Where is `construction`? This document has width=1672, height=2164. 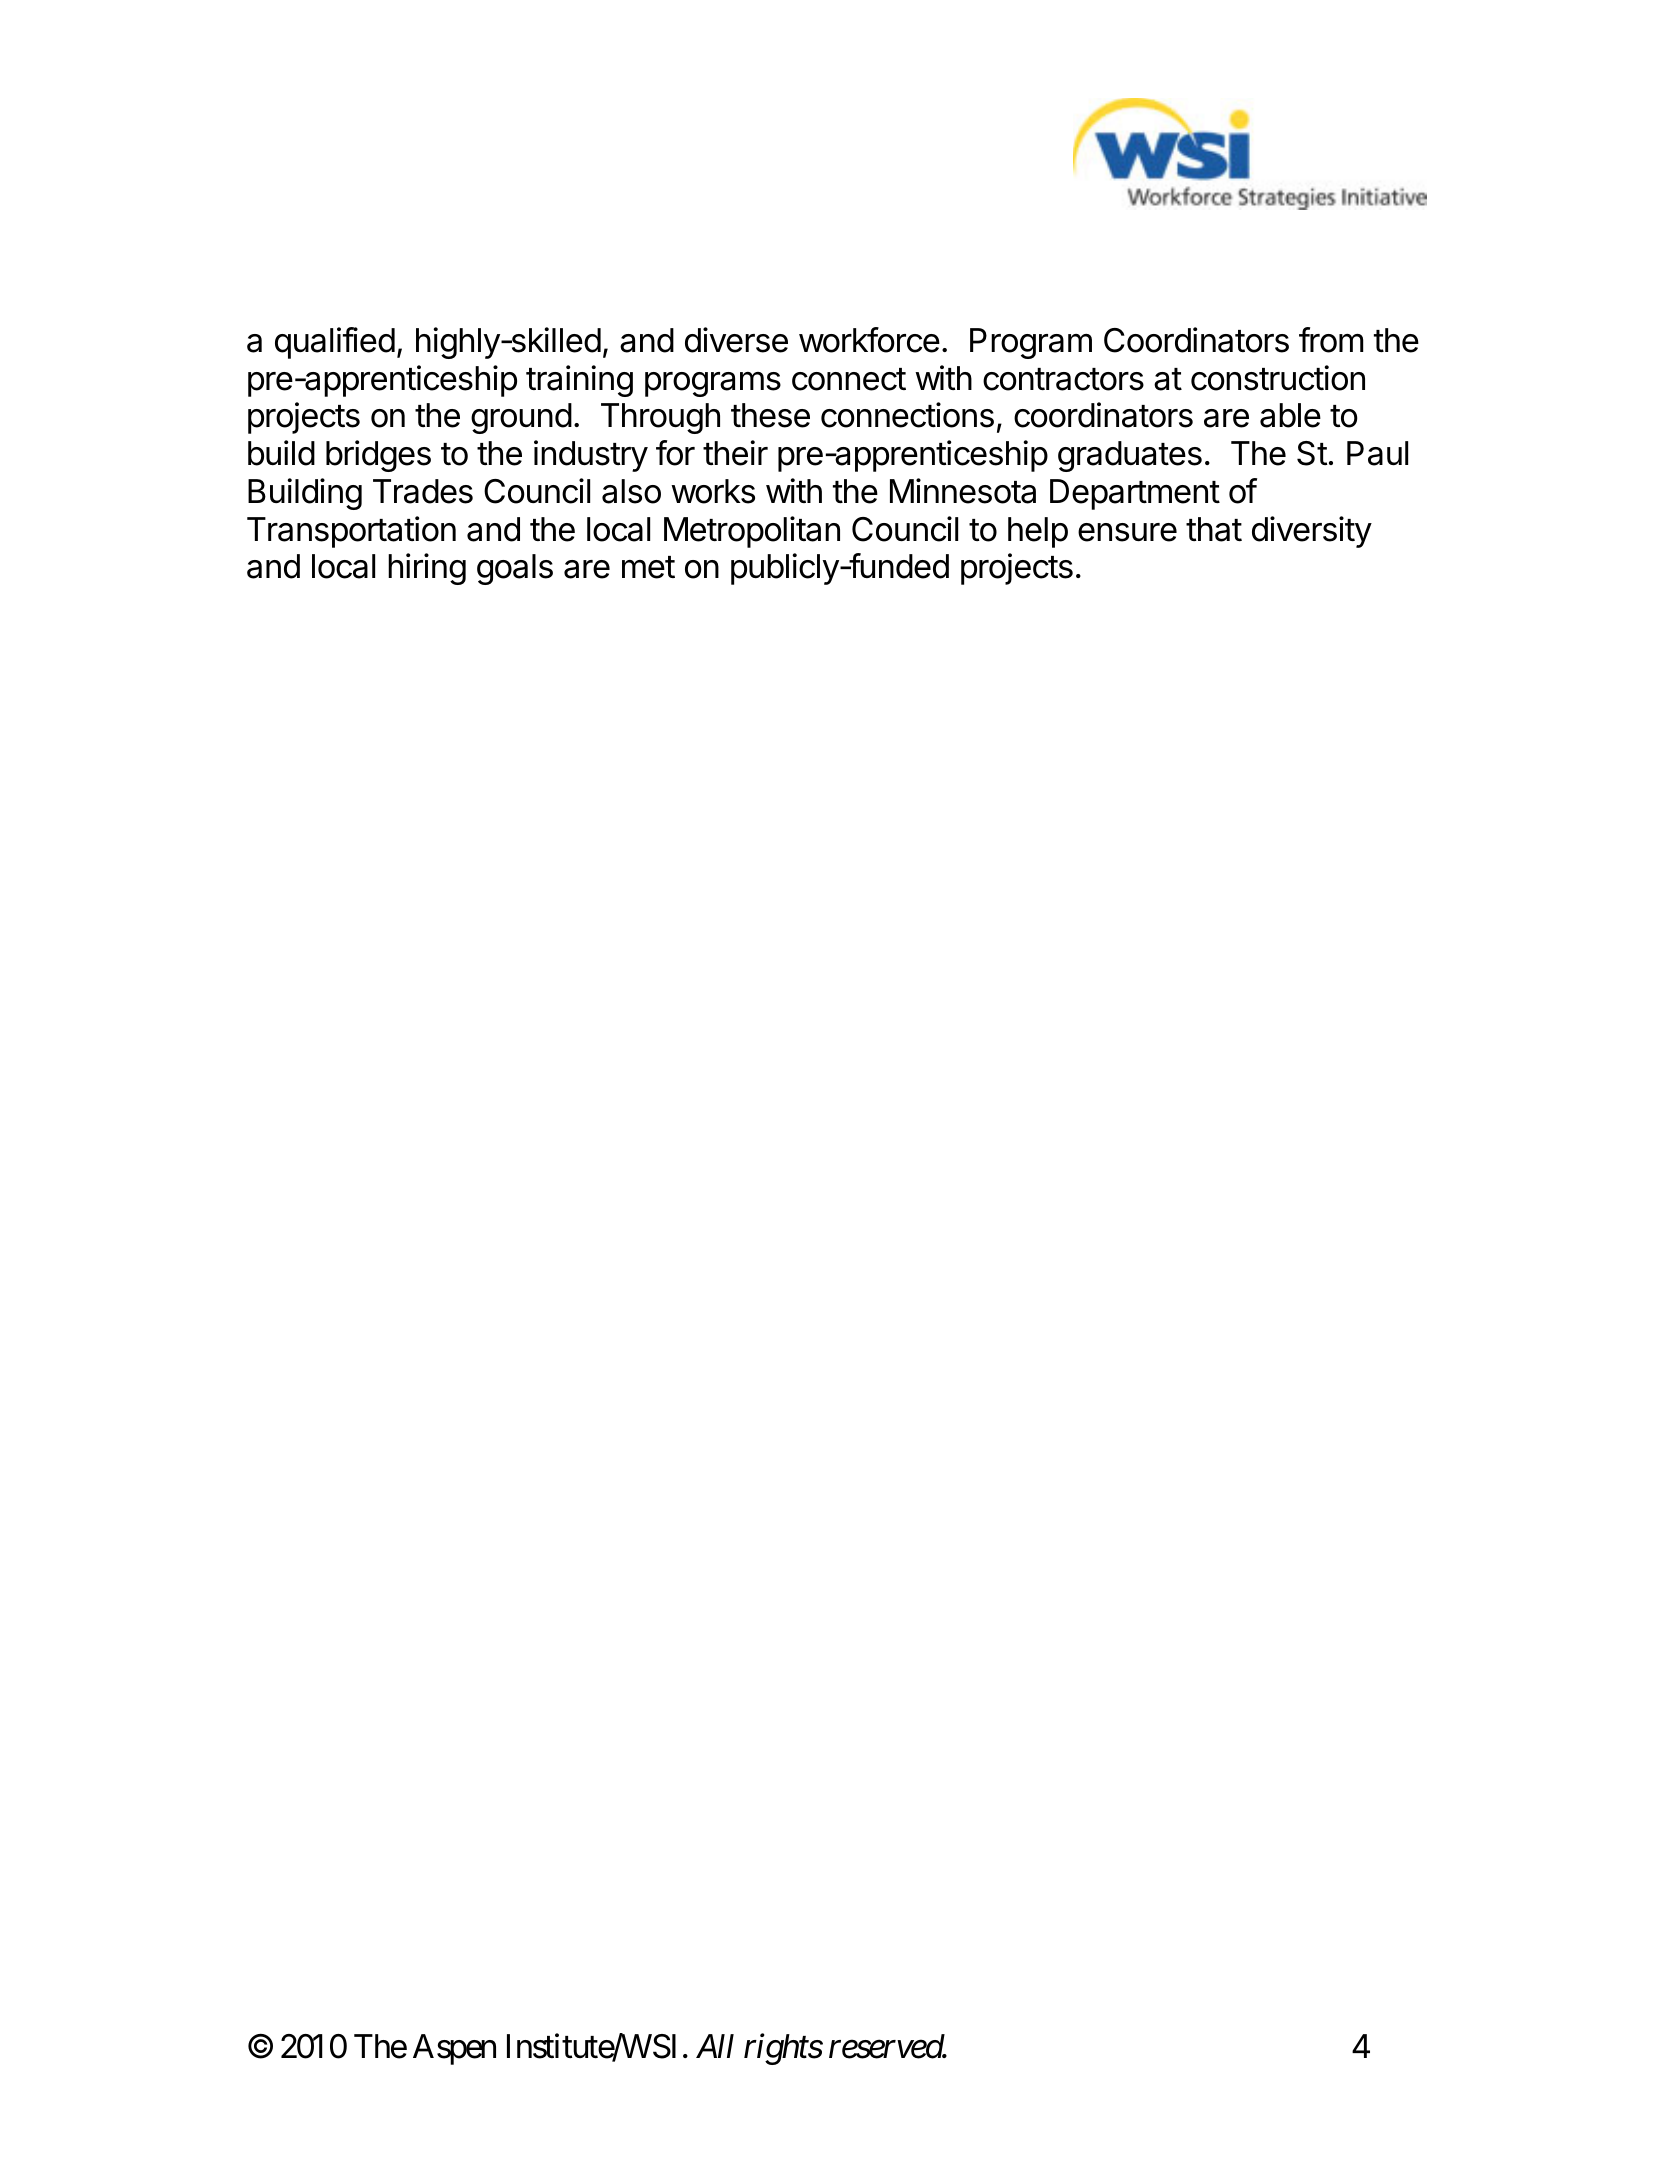
construction is located at coordinates (1278, 378).
